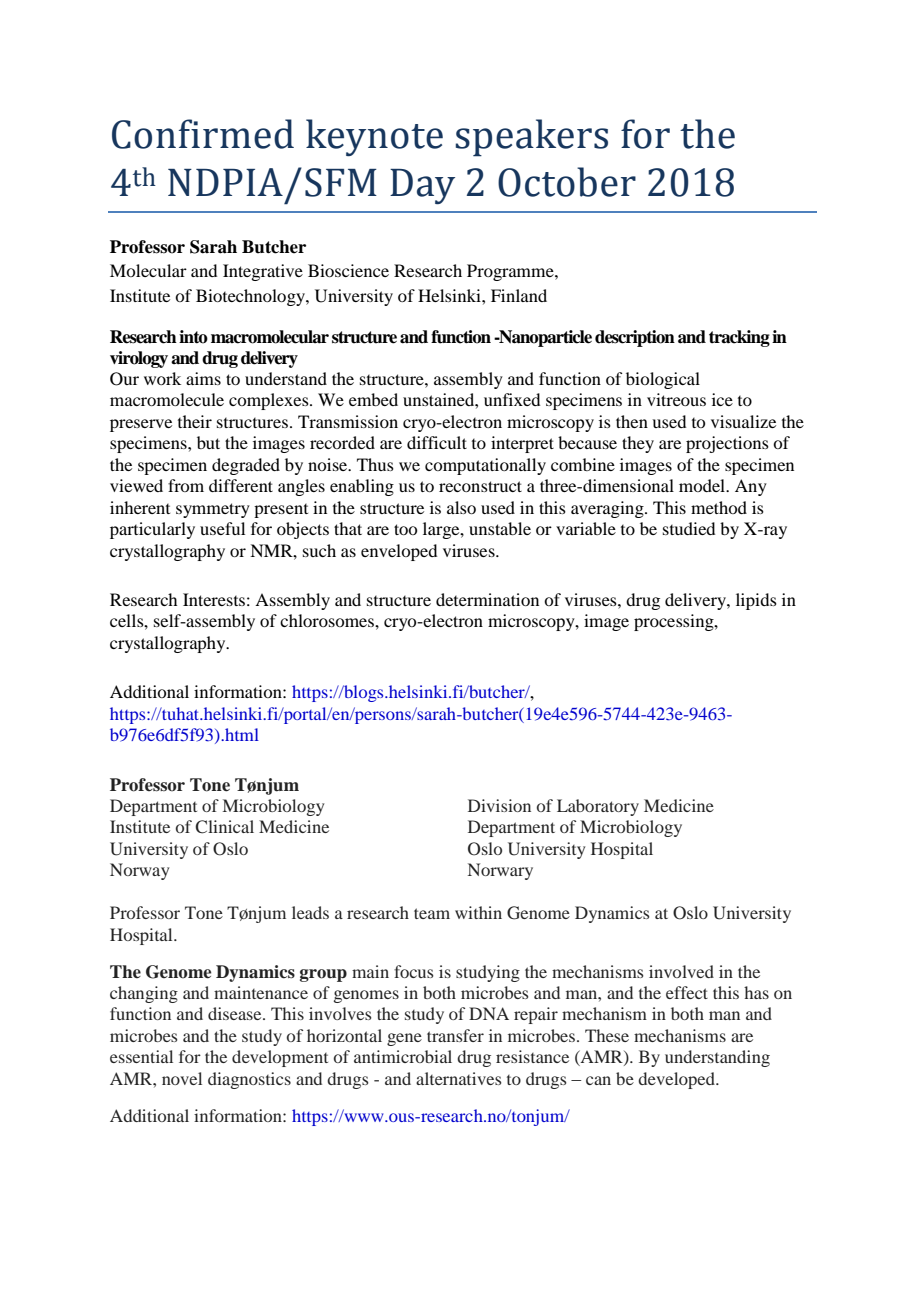  Describe the element at coordinates (455, 1035) in the image. I see `transfer` at that location.
